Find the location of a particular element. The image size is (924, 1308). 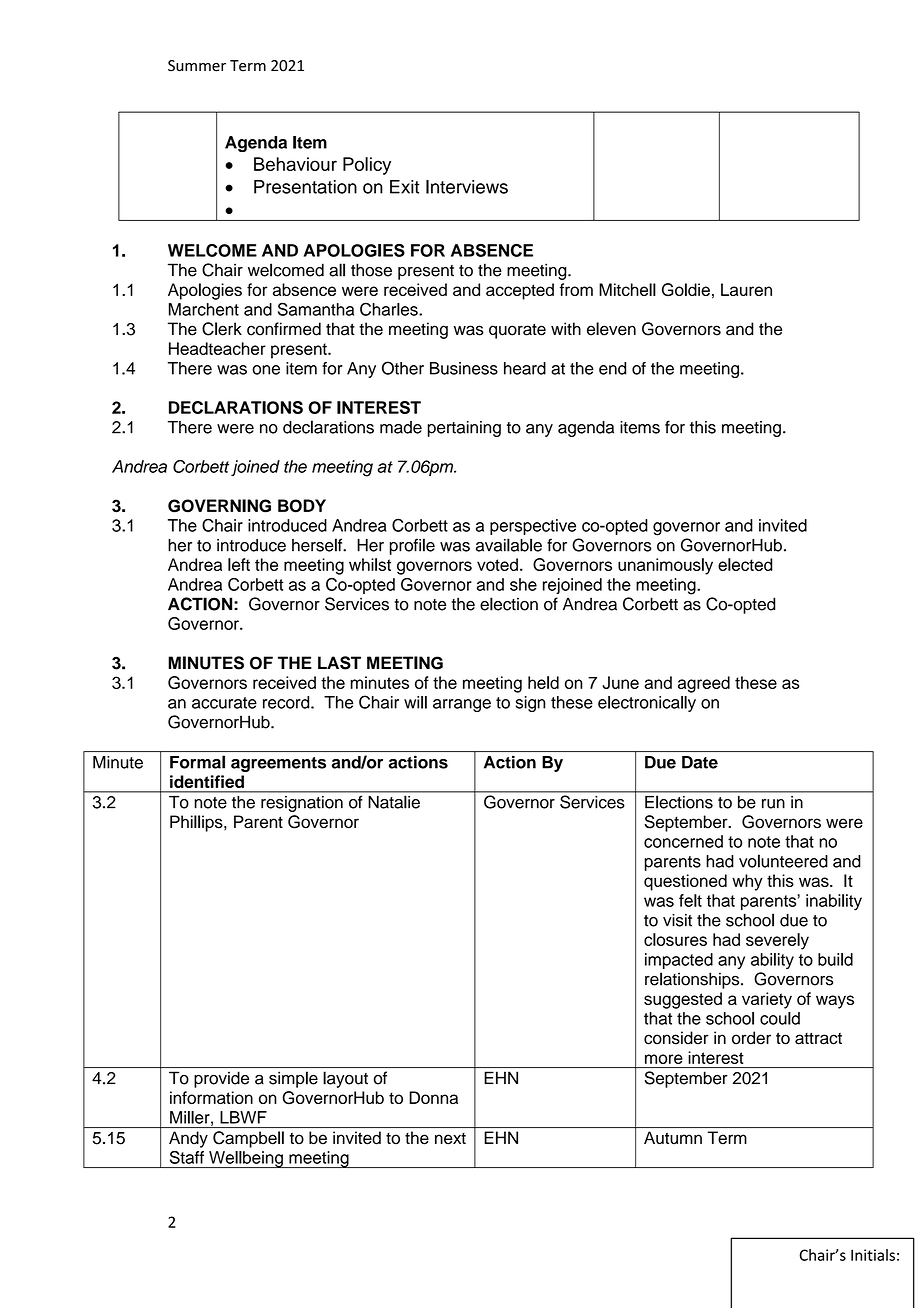

Behaviour is located at coordinates (295, 164).
